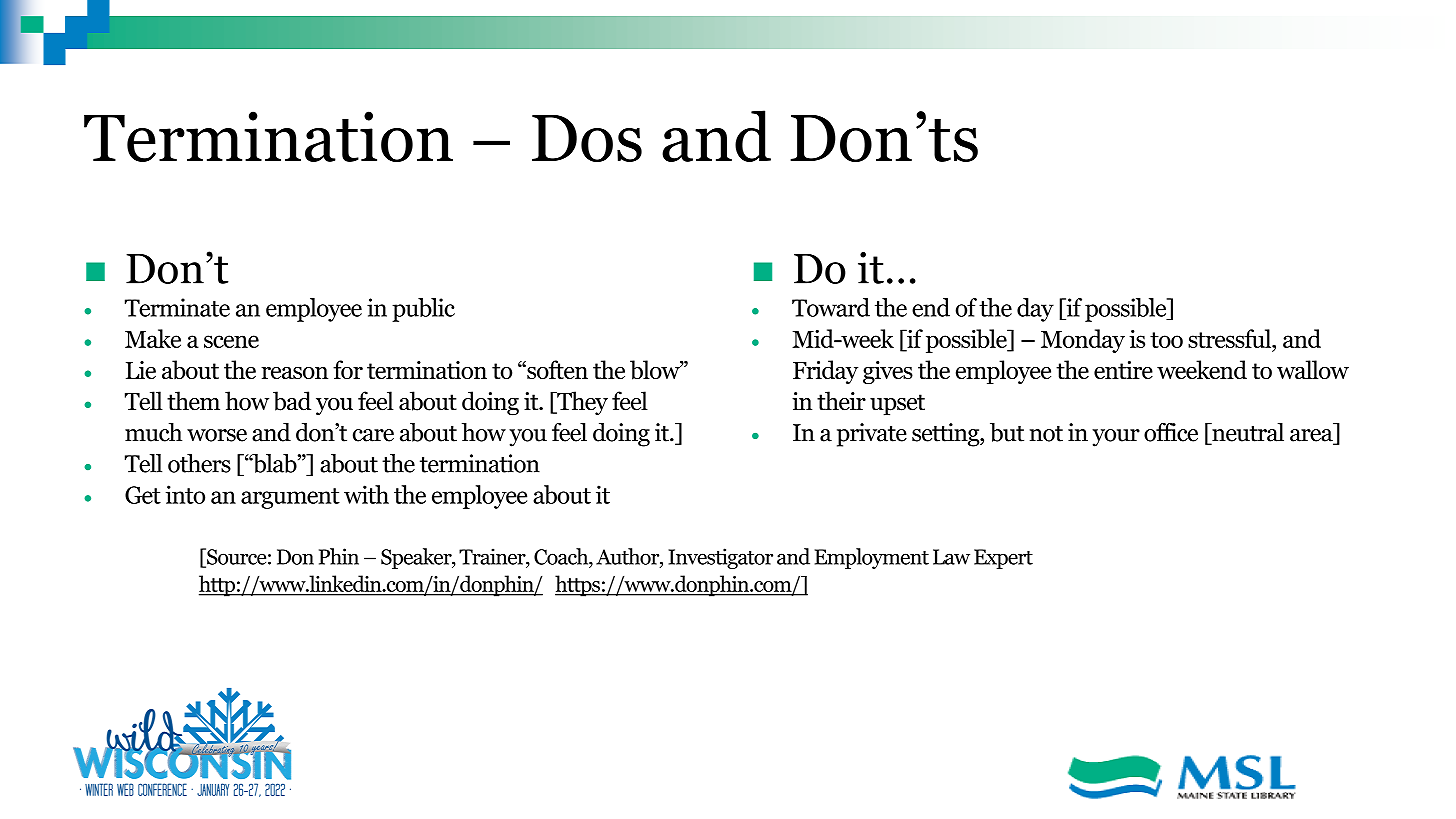 The width and height of the screenshot is (1456, 819). What do you see at coordinates (872, 435) in the screenshot?
I see `private` at bounding box center [872, 435].
